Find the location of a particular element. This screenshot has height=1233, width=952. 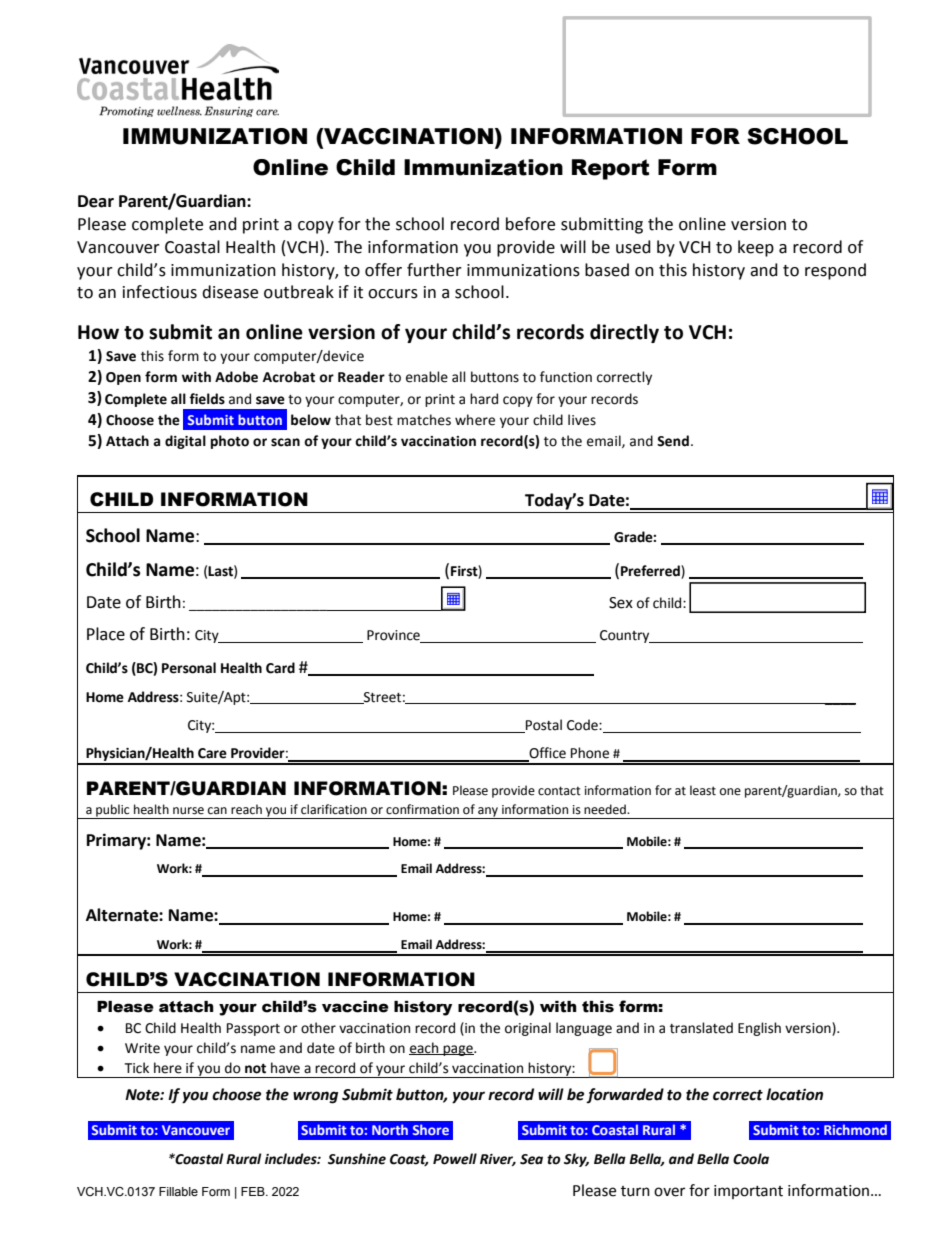

nurse is located at coordinates (188, 811).
